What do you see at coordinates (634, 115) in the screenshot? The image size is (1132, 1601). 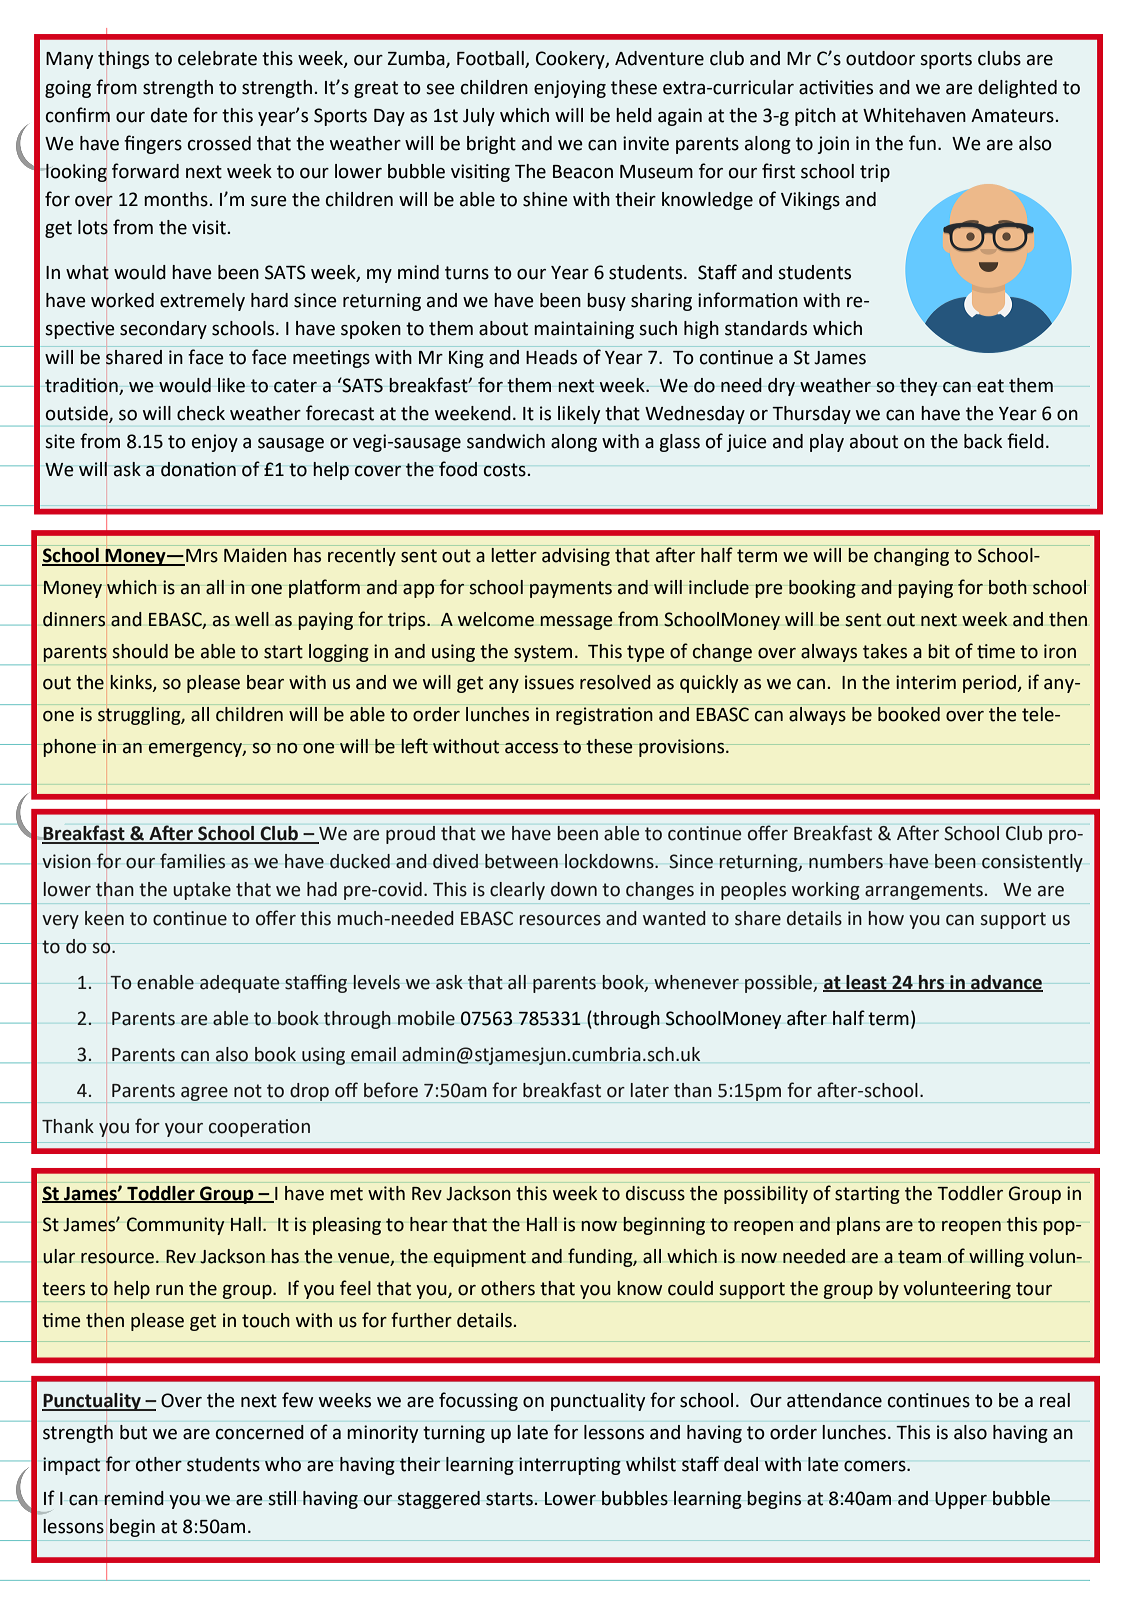 I see `held` at bounding box center [634, 115].
